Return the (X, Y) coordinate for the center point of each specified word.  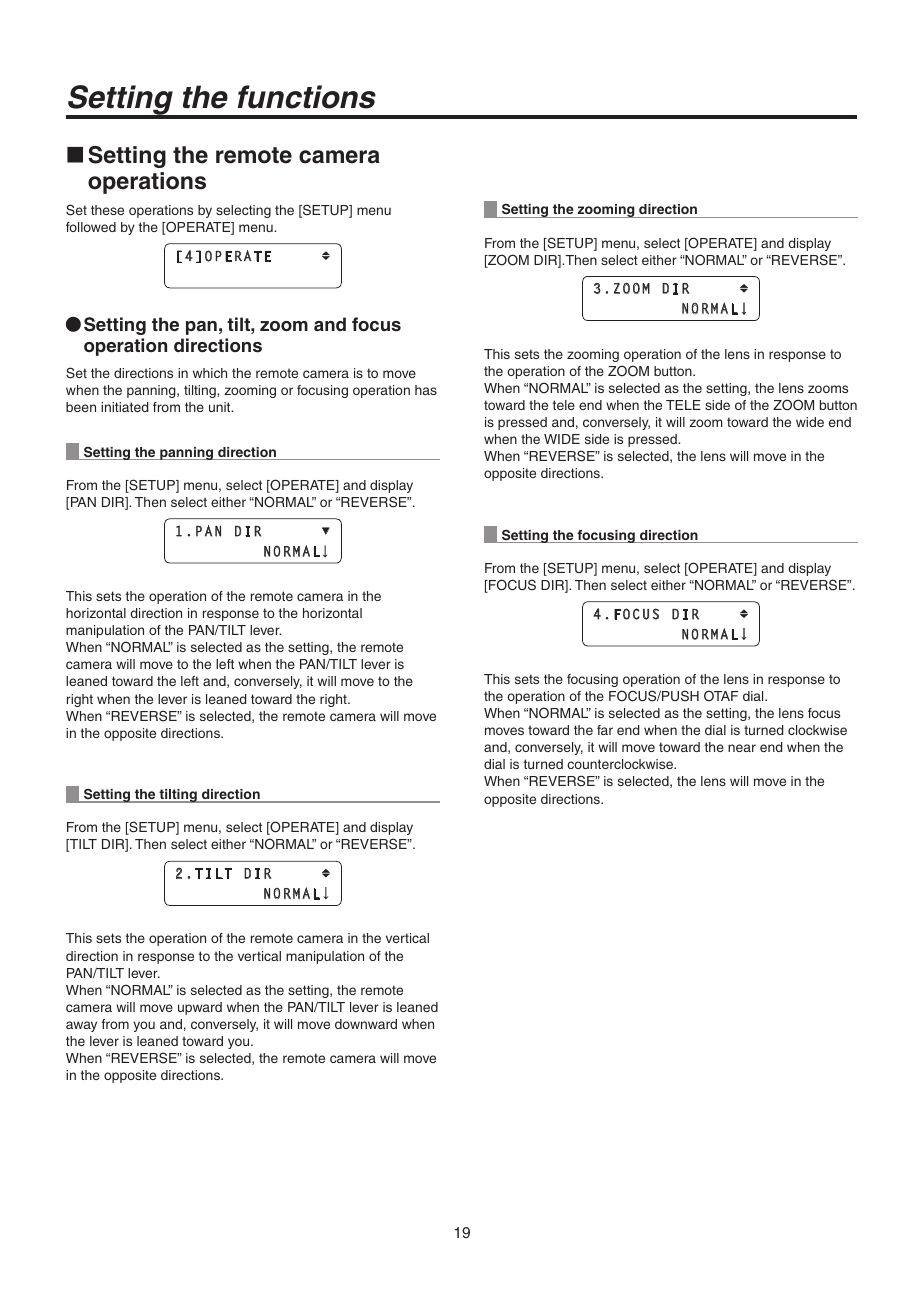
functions (307, 97)
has (426, 390)
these (107, 210)
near (742, 748)
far (605, 730)
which (210, 373)
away (81, 1026)
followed (91, 227)
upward (200, 1008)
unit (221, 407)
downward (366, 1024)
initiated (124, 407)
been (81, 407)
